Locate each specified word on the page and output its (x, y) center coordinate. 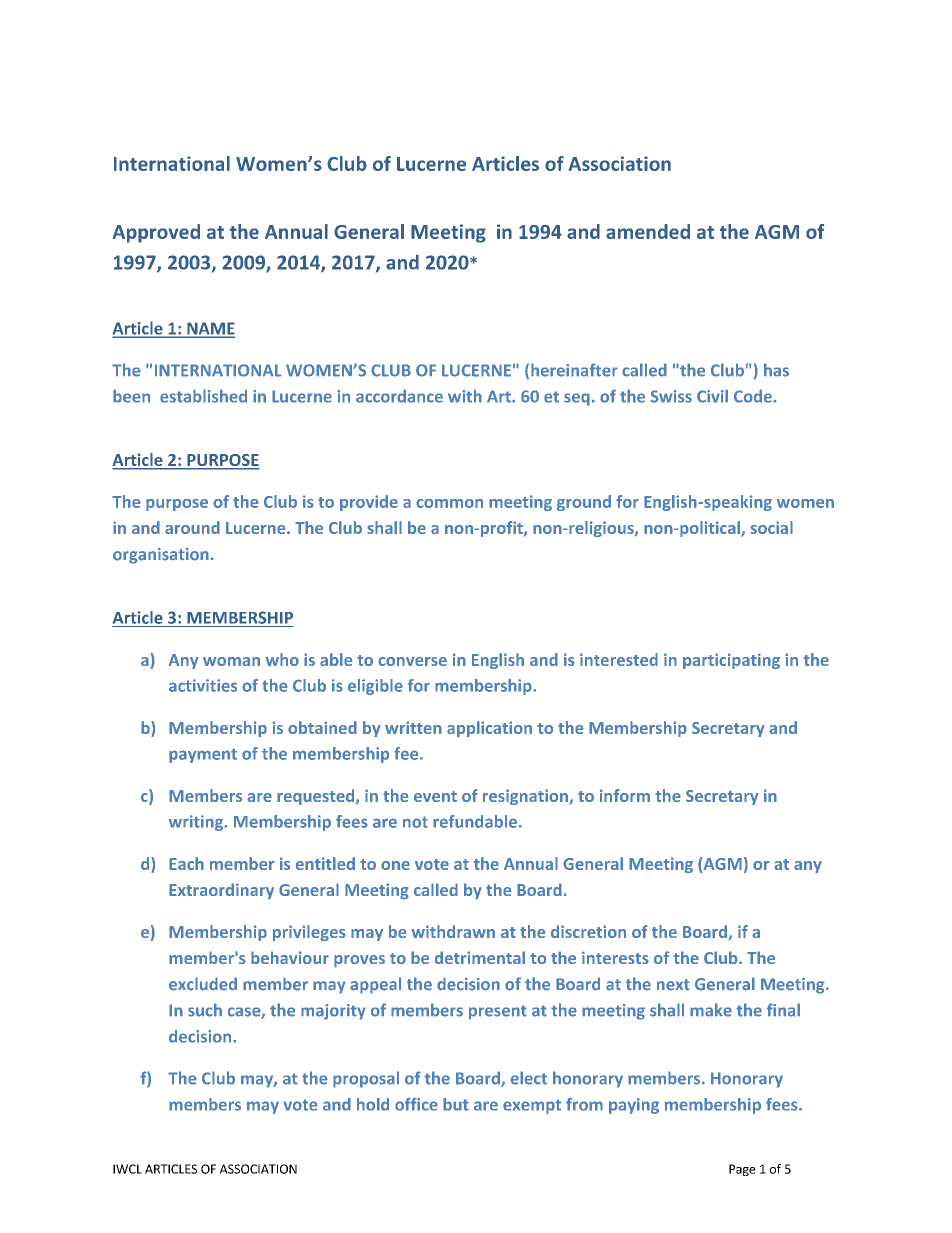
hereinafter (574, 370)
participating (731, 661)
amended (648, 231)
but (456, 1104)
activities (203, 685)
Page (742, 1170)
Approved (156, 233)
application (489, 729)
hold (373, 1104)
